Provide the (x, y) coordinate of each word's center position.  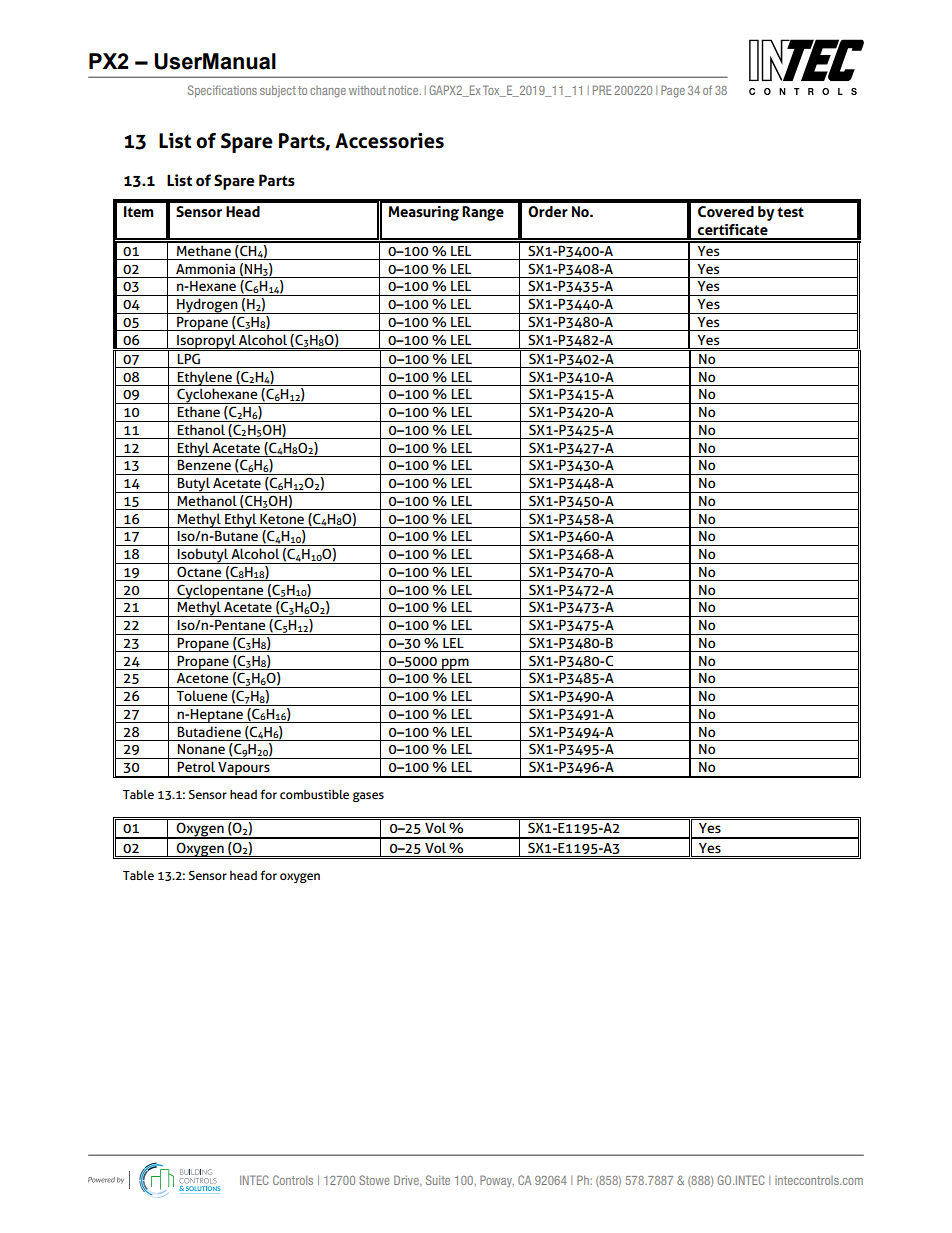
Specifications (222, 91)
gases (368, 797)
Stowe (374, 1180)
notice (405, 90)
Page (673, 91)
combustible (314, 794)
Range (483, 213)
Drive (407, 1181)
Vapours (244, 770)
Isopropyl (206, 342)
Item (139, 211)
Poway (497, 1181)
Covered (726, 211)
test (790, 212)
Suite (438, 1180)
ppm (455, 664)
